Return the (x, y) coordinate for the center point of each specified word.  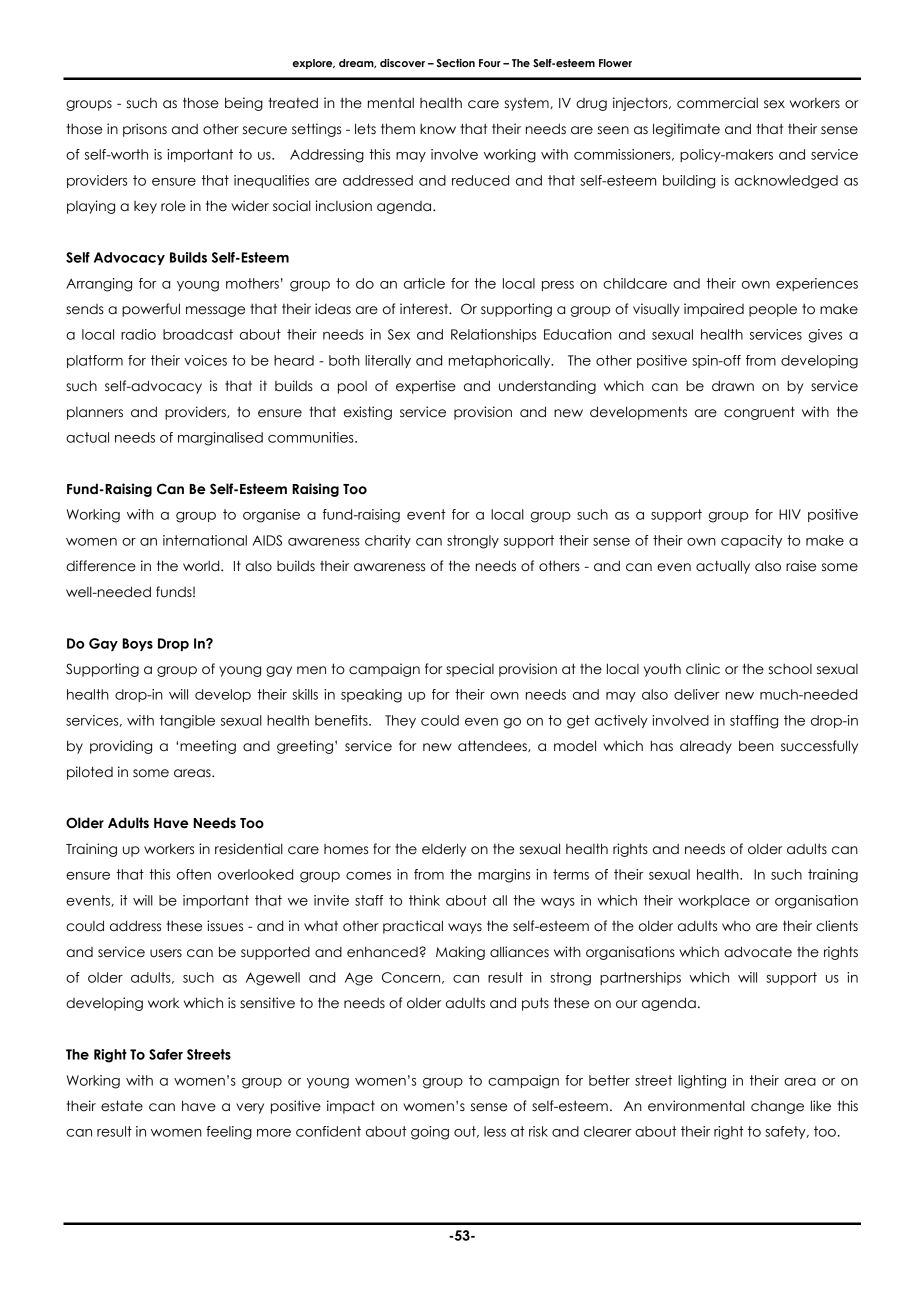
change (777, 1107)
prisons (145, 130)
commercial (717, 103)
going (430, 1133)
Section (455, 63)
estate (122, 1106)
